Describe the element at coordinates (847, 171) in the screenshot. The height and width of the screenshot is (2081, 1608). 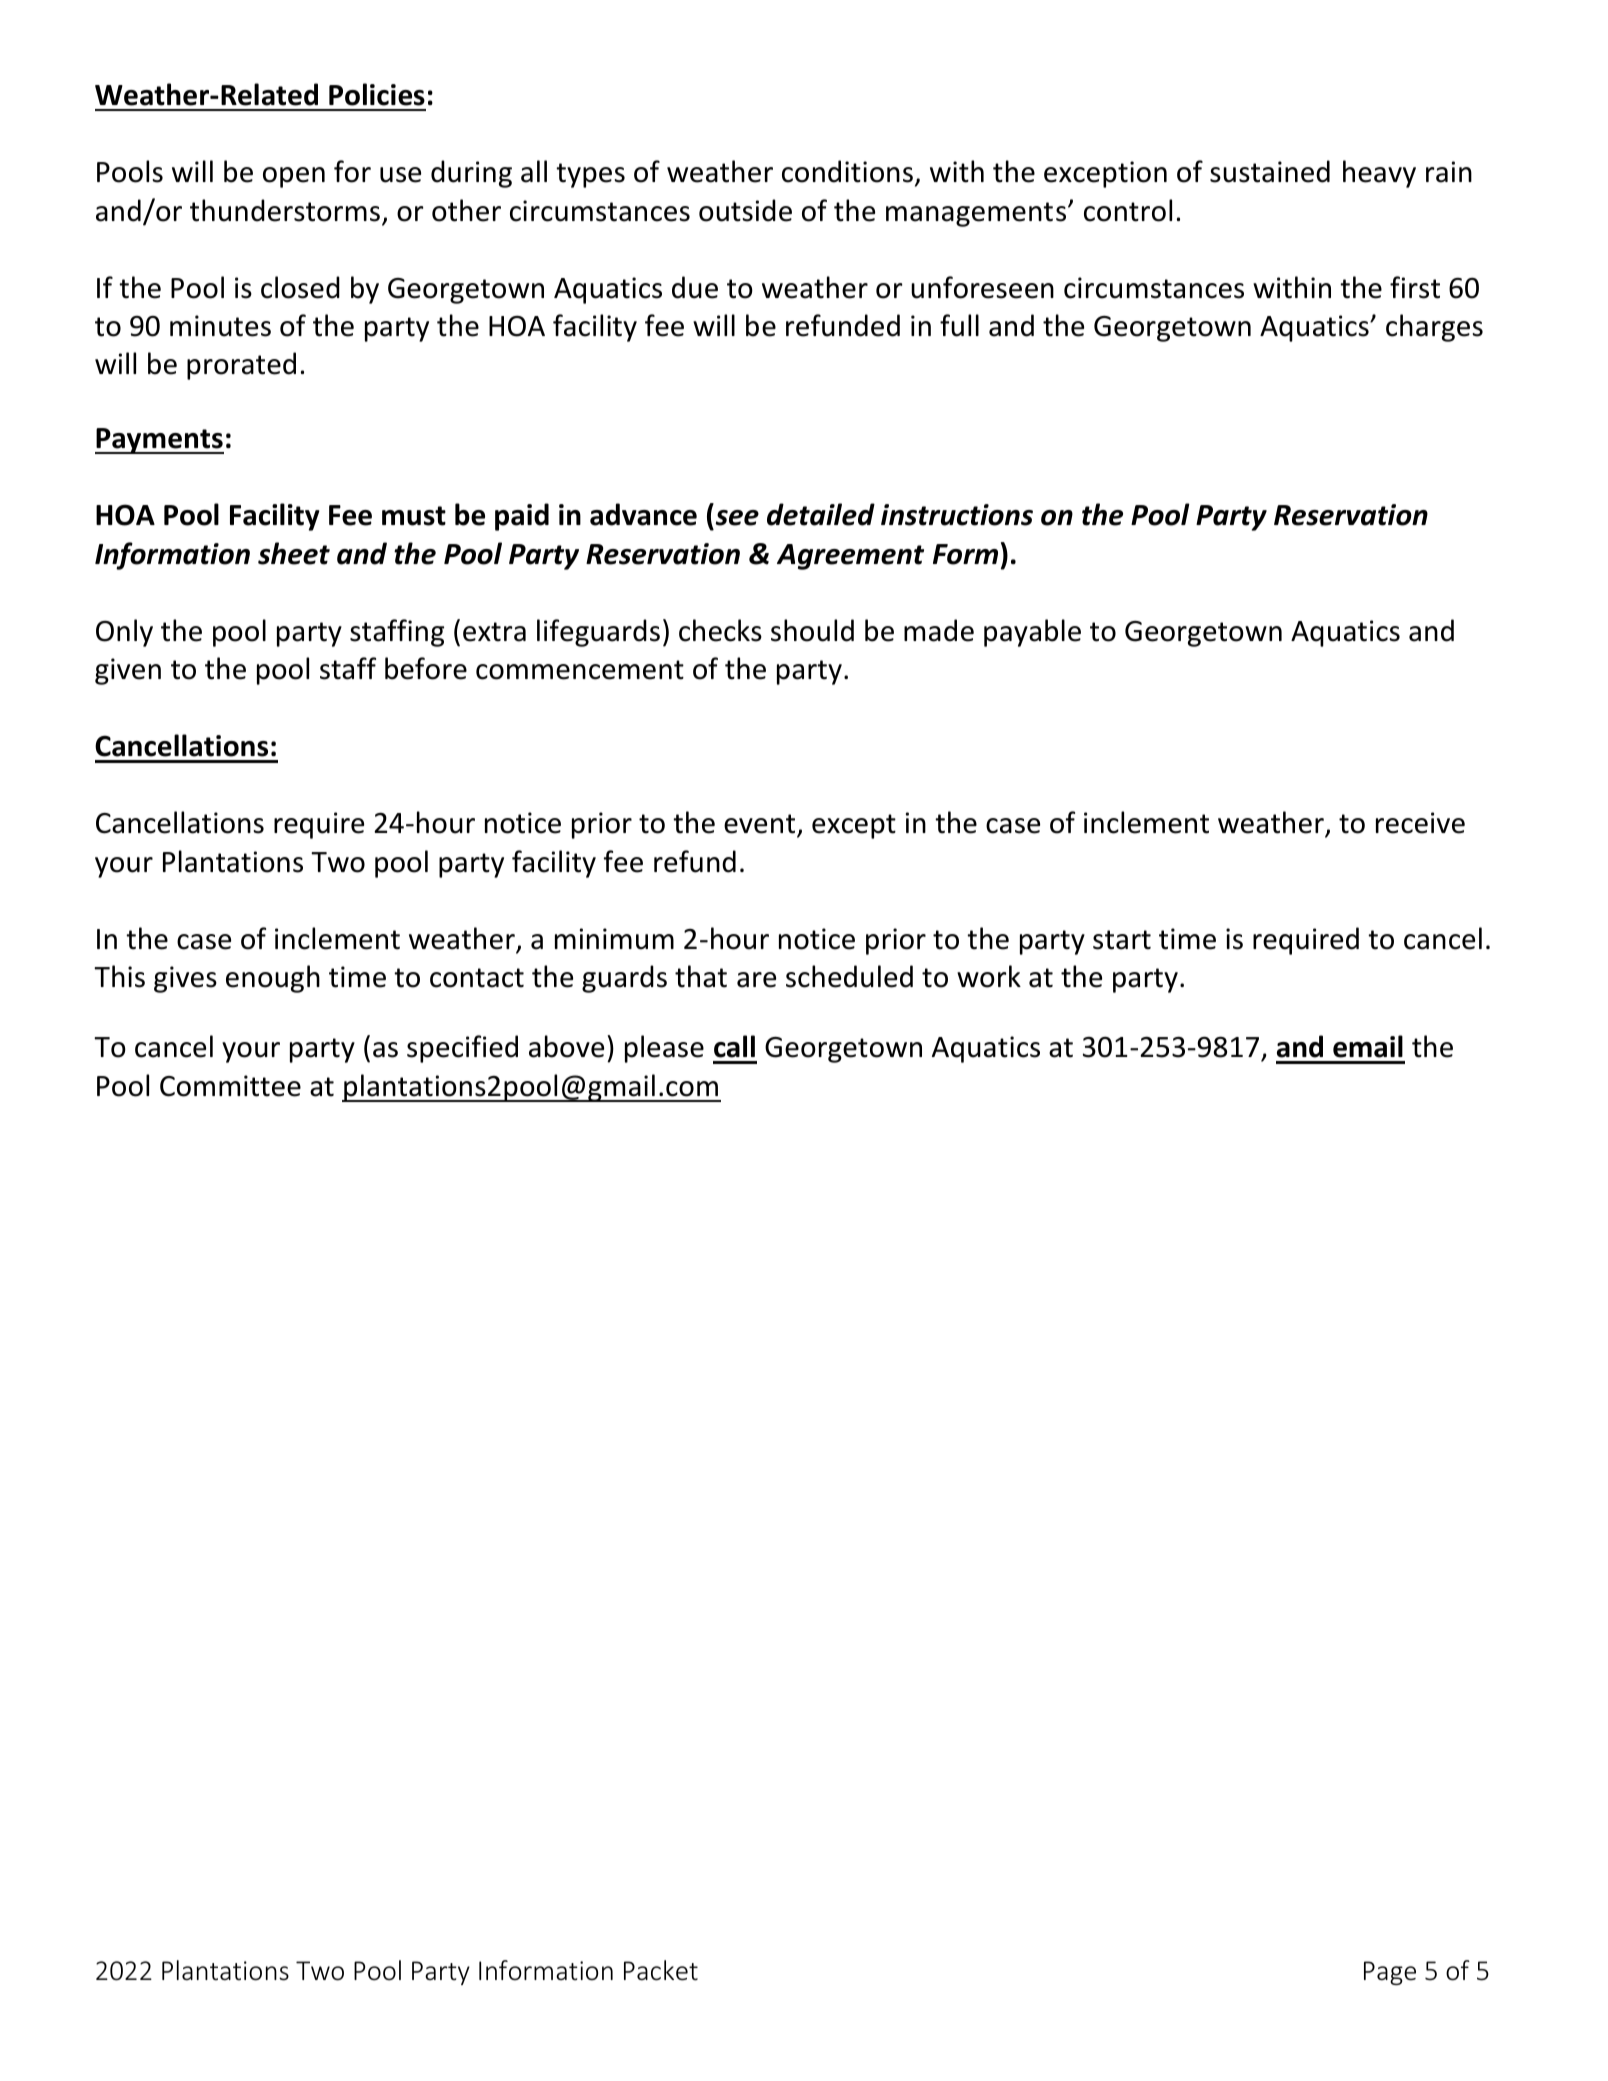
I see `conditions` at that location.
